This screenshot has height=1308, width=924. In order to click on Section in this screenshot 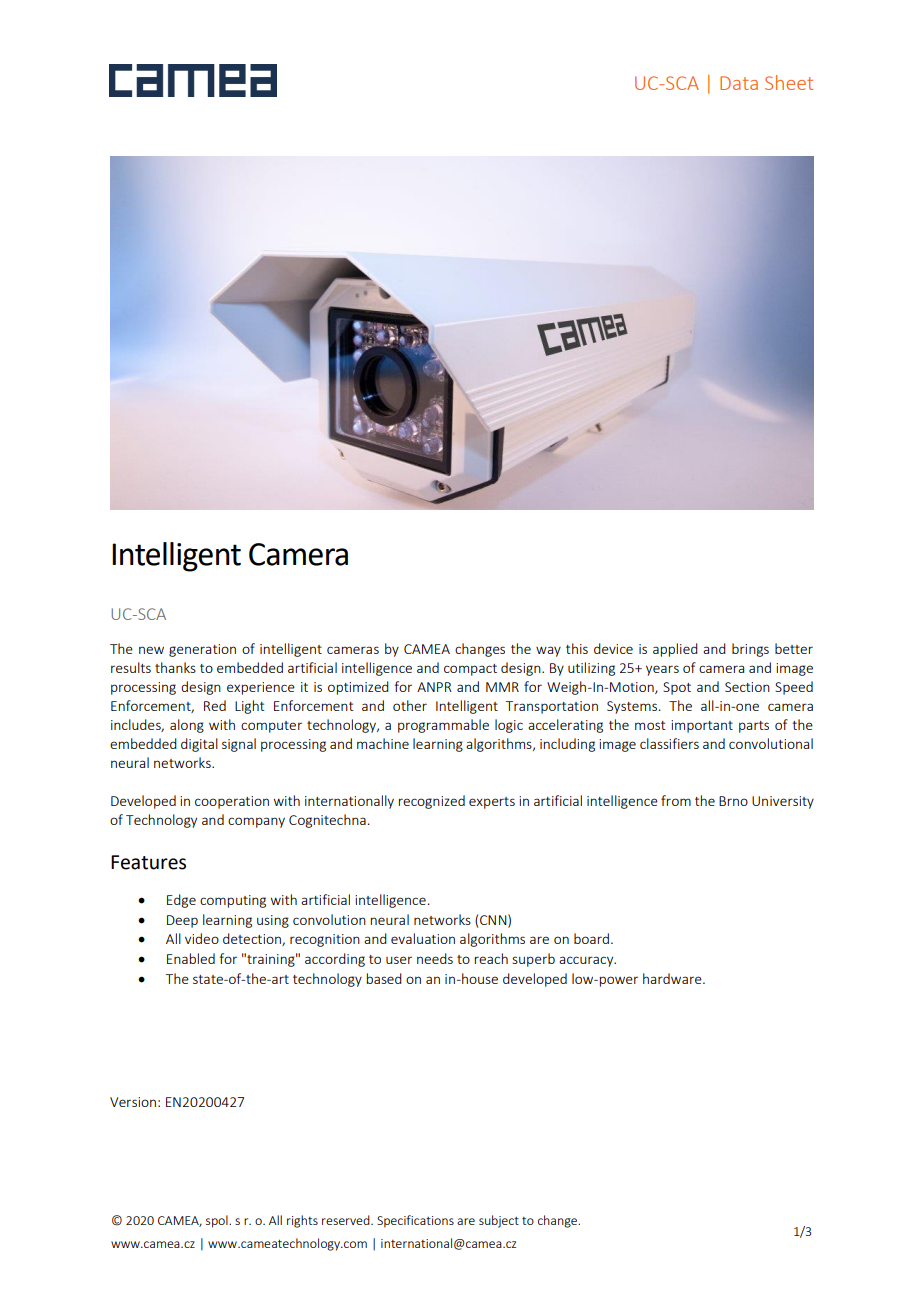, I will do `click(747, 687)`.
